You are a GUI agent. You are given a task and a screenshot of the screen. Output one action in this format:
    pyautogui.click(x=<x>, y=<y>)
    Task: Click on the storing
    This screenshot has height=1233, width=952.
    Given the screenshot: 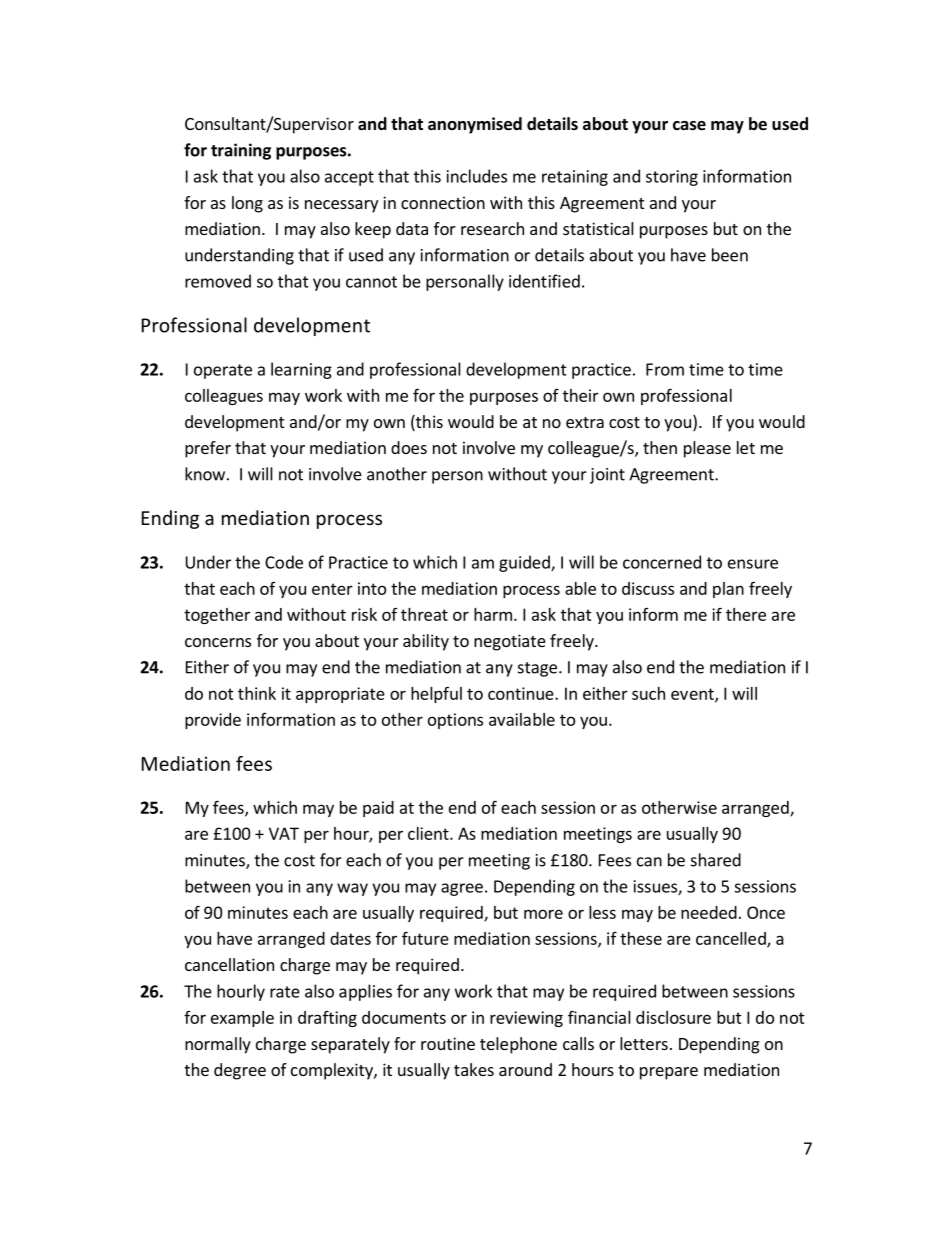 What is the action you would take?
    pyautogui.click(x=672, y=178)
